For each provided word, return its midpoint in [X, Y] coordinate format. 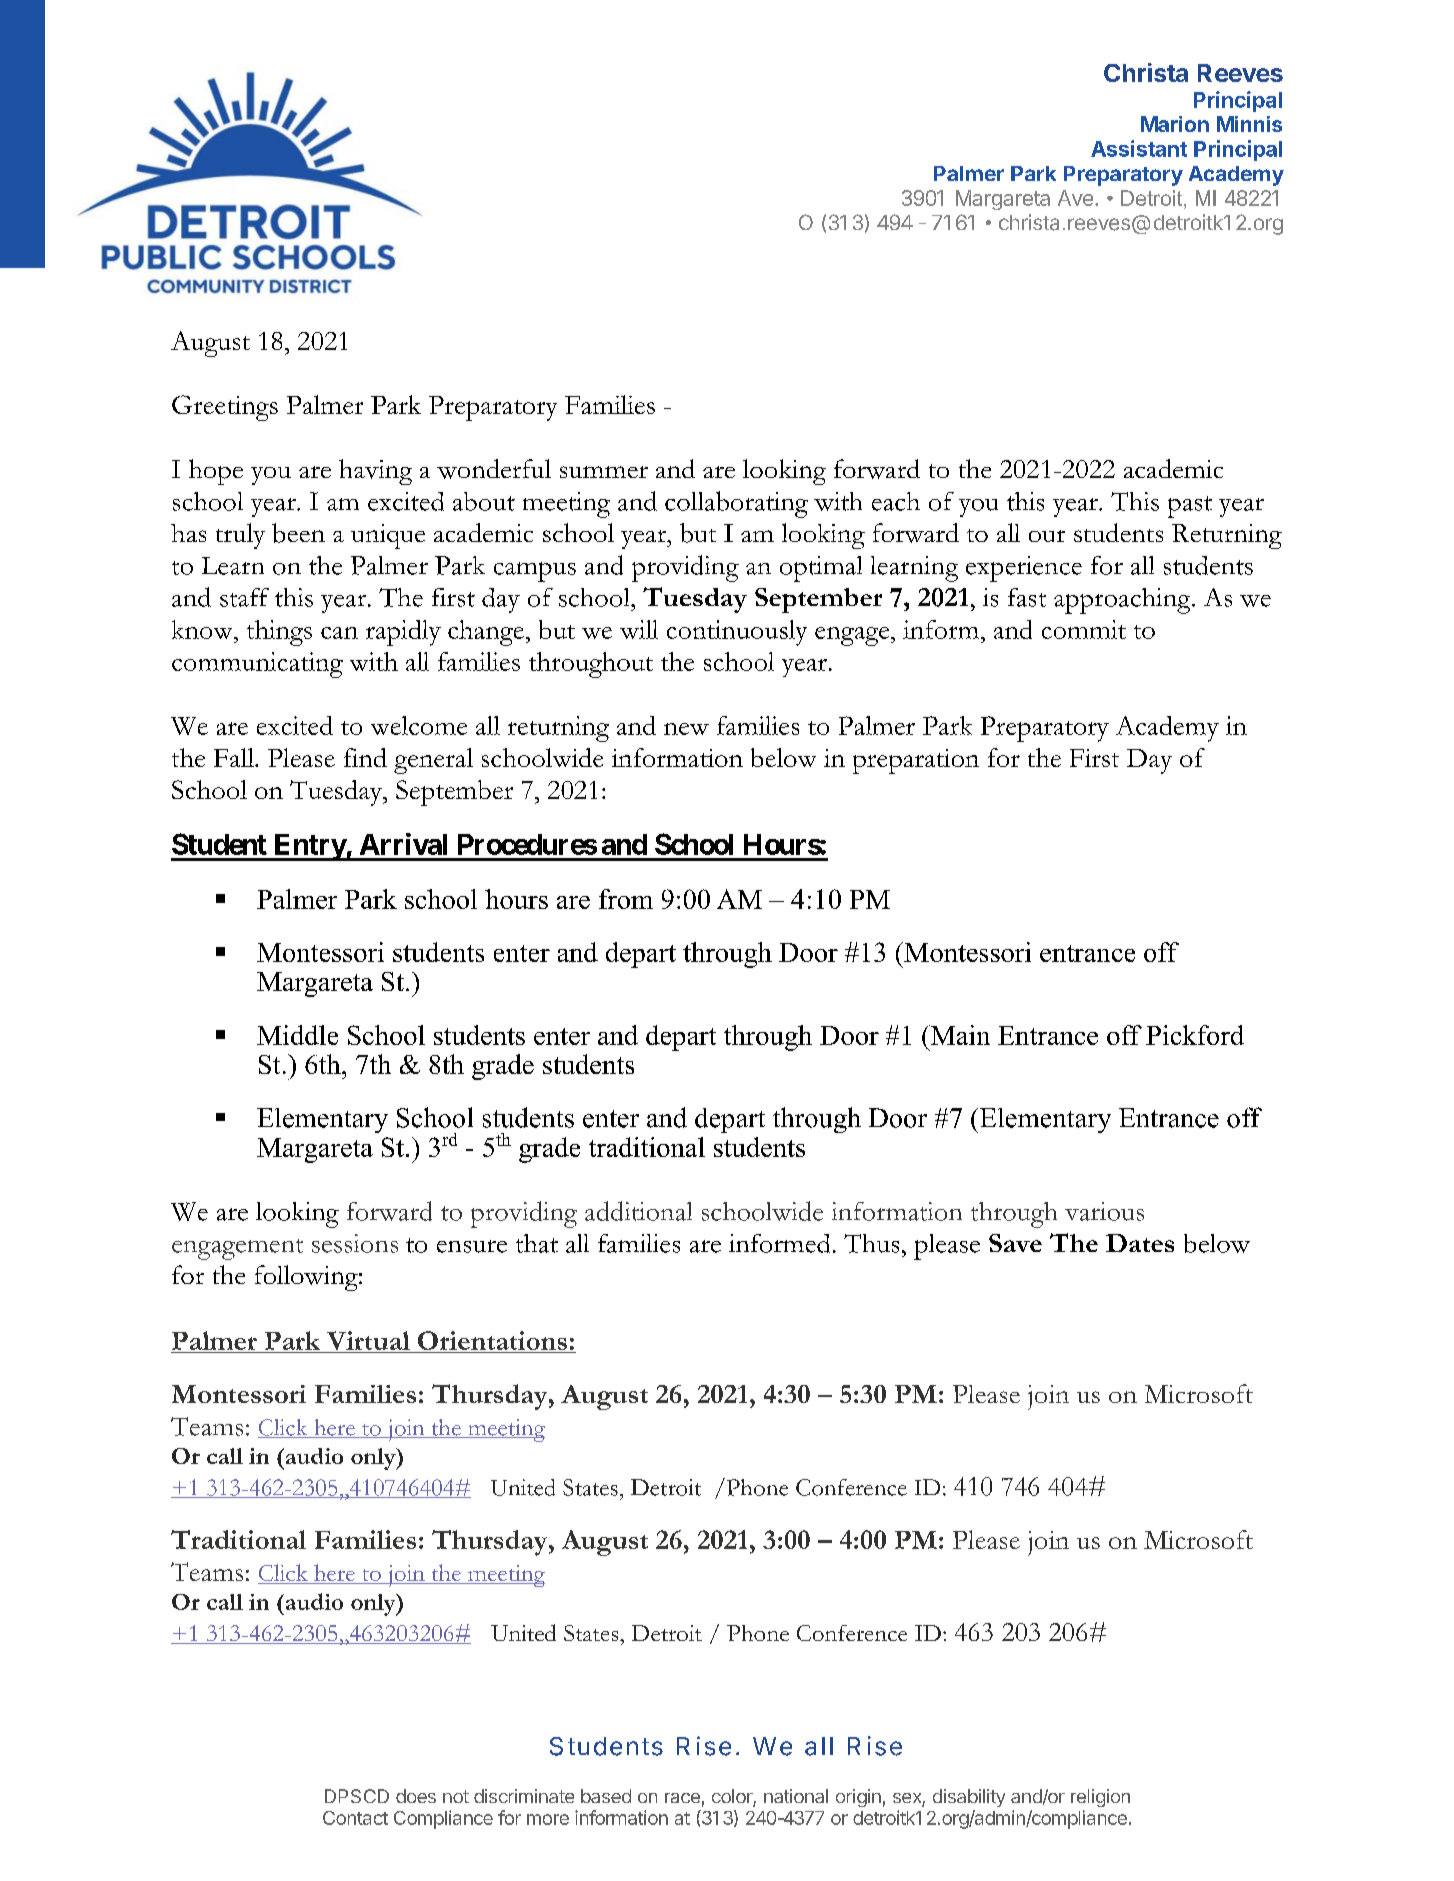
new [686, 729]
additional [638, 1211]
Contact [355, 1818]
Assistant [1139, 148]
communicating [257, 665]
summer [604, 472]
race [682, 1798]
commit [1084, 629]
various [1104, 1211]
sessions [355, 1243]
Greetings [225, 408]
